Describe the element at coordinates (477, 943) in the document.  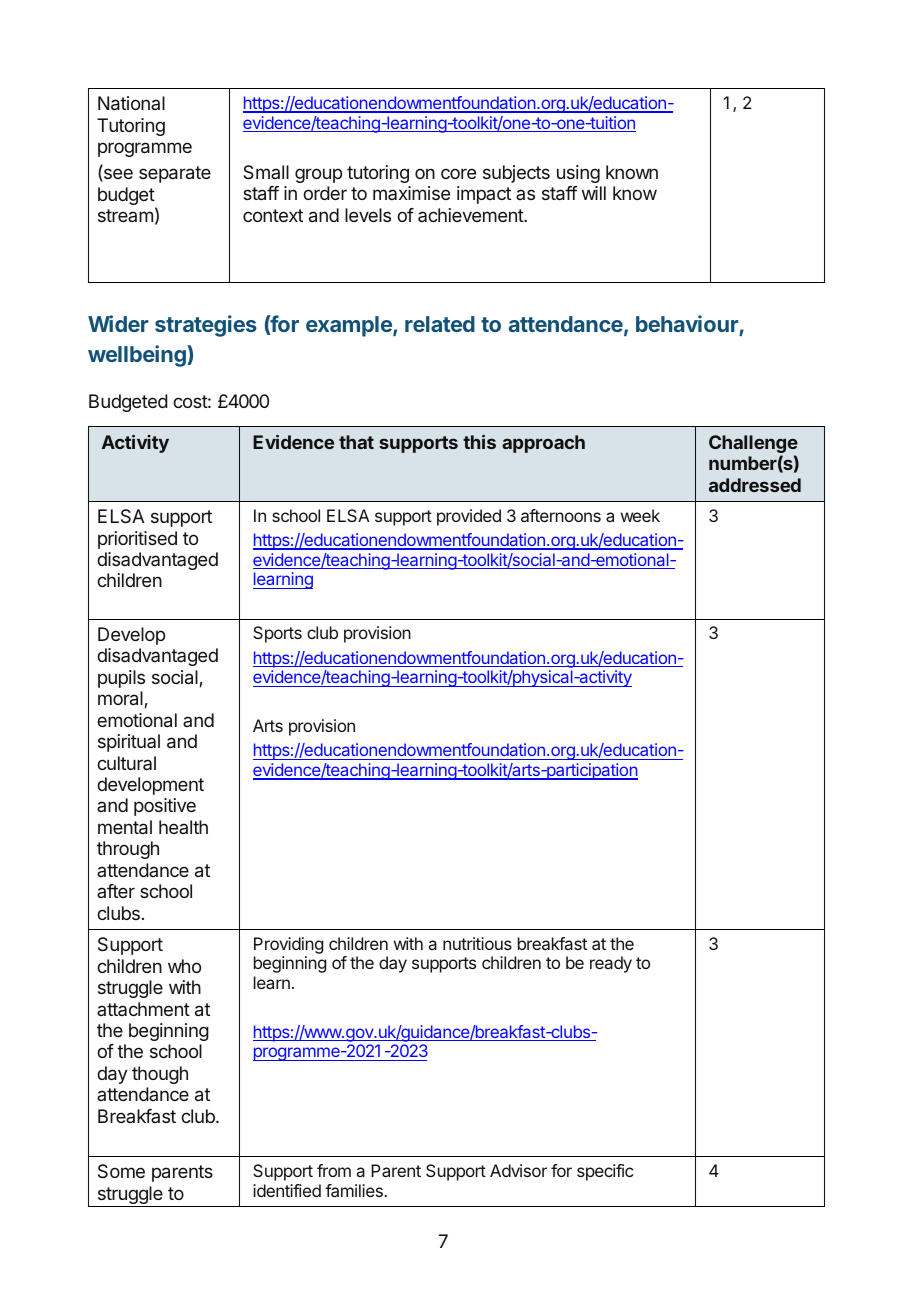
I see `nutritious` at that location.
